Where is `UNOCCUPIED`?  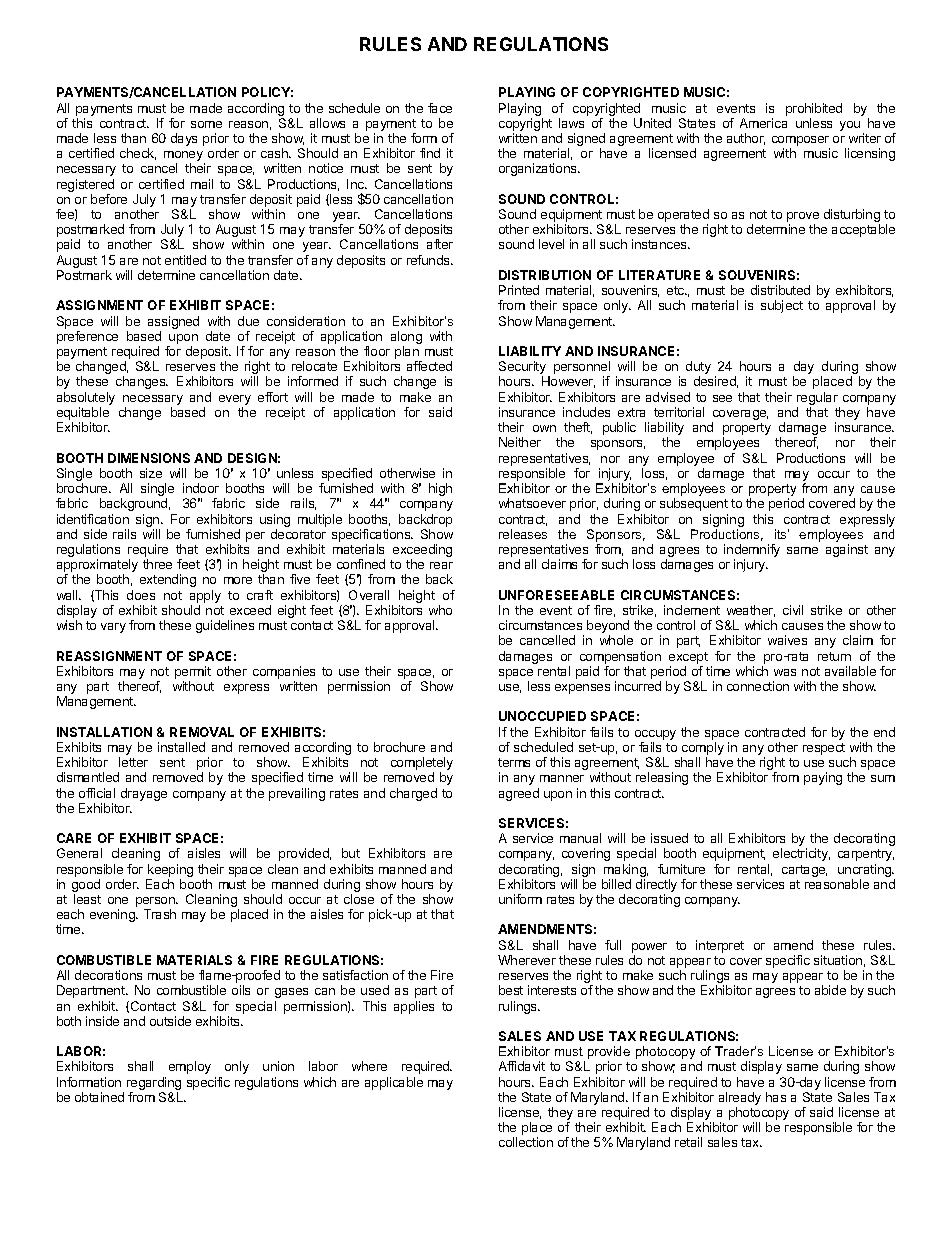 UNOCCUPIED is located at coordinates (542, 716).
